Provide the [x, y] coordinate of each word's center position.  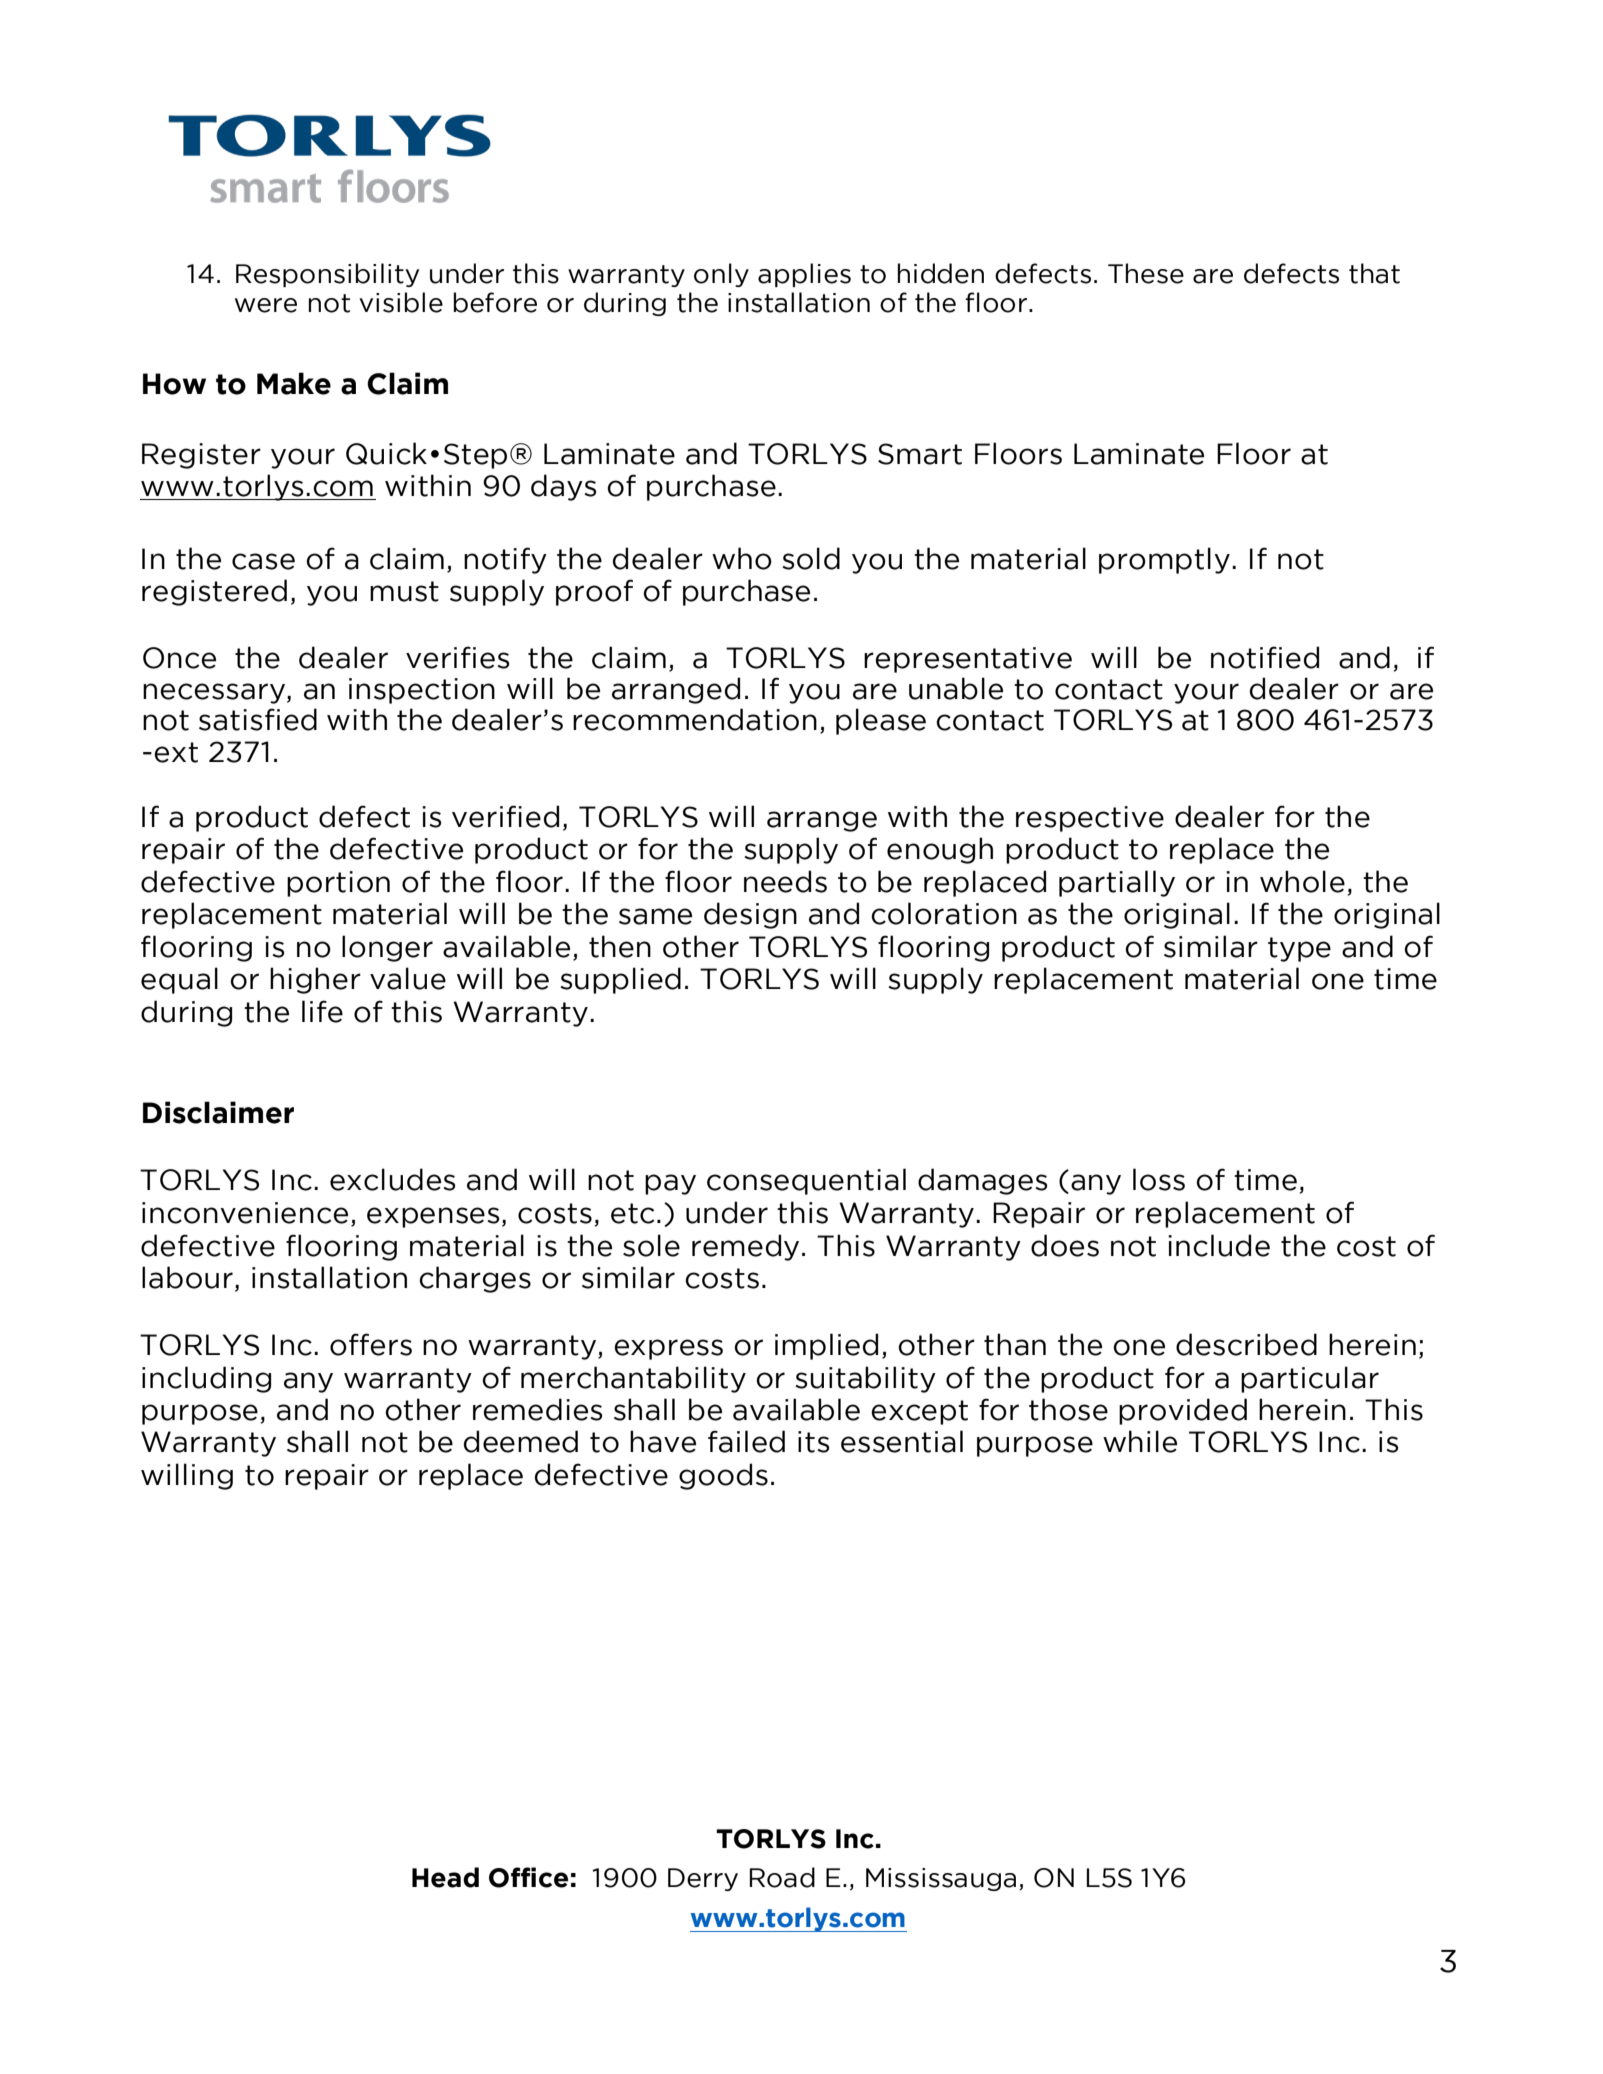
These [1146, 273]
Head [445, 1877]
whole [1302, 881]
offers [371, 1344]
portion [338, 884]
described [1246, 1344]
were [266, 305]
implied [826, 1346]
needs [785, 881]
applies [804, 275]
